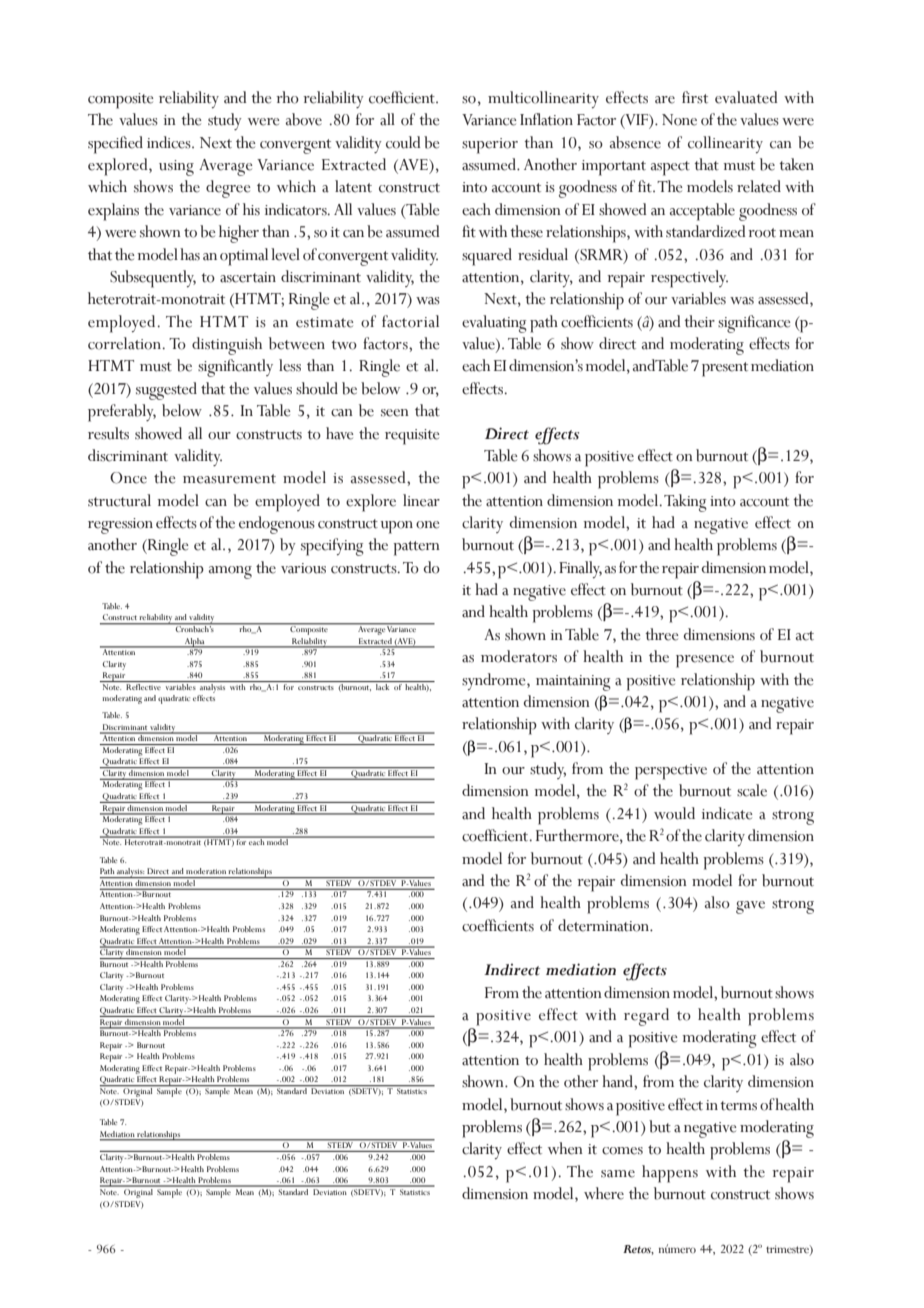 This screenshot has width=924, height=1308. Describe the element at coordinates (206, 871) in the screenshot. I see `moderation` at that location.
